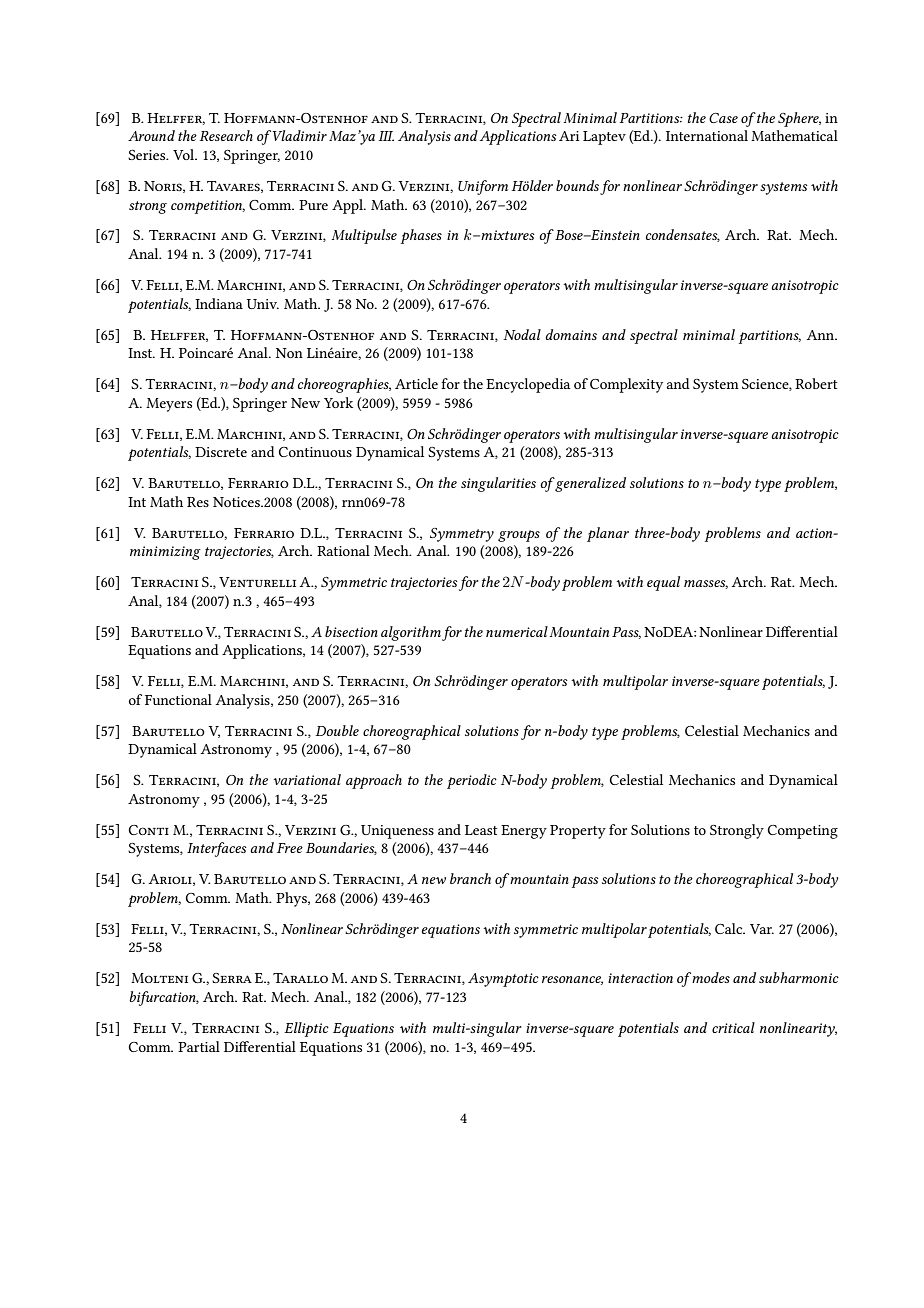 The image size is (924, 1308). I want to click on Asymptotic, so click(503, 980).
